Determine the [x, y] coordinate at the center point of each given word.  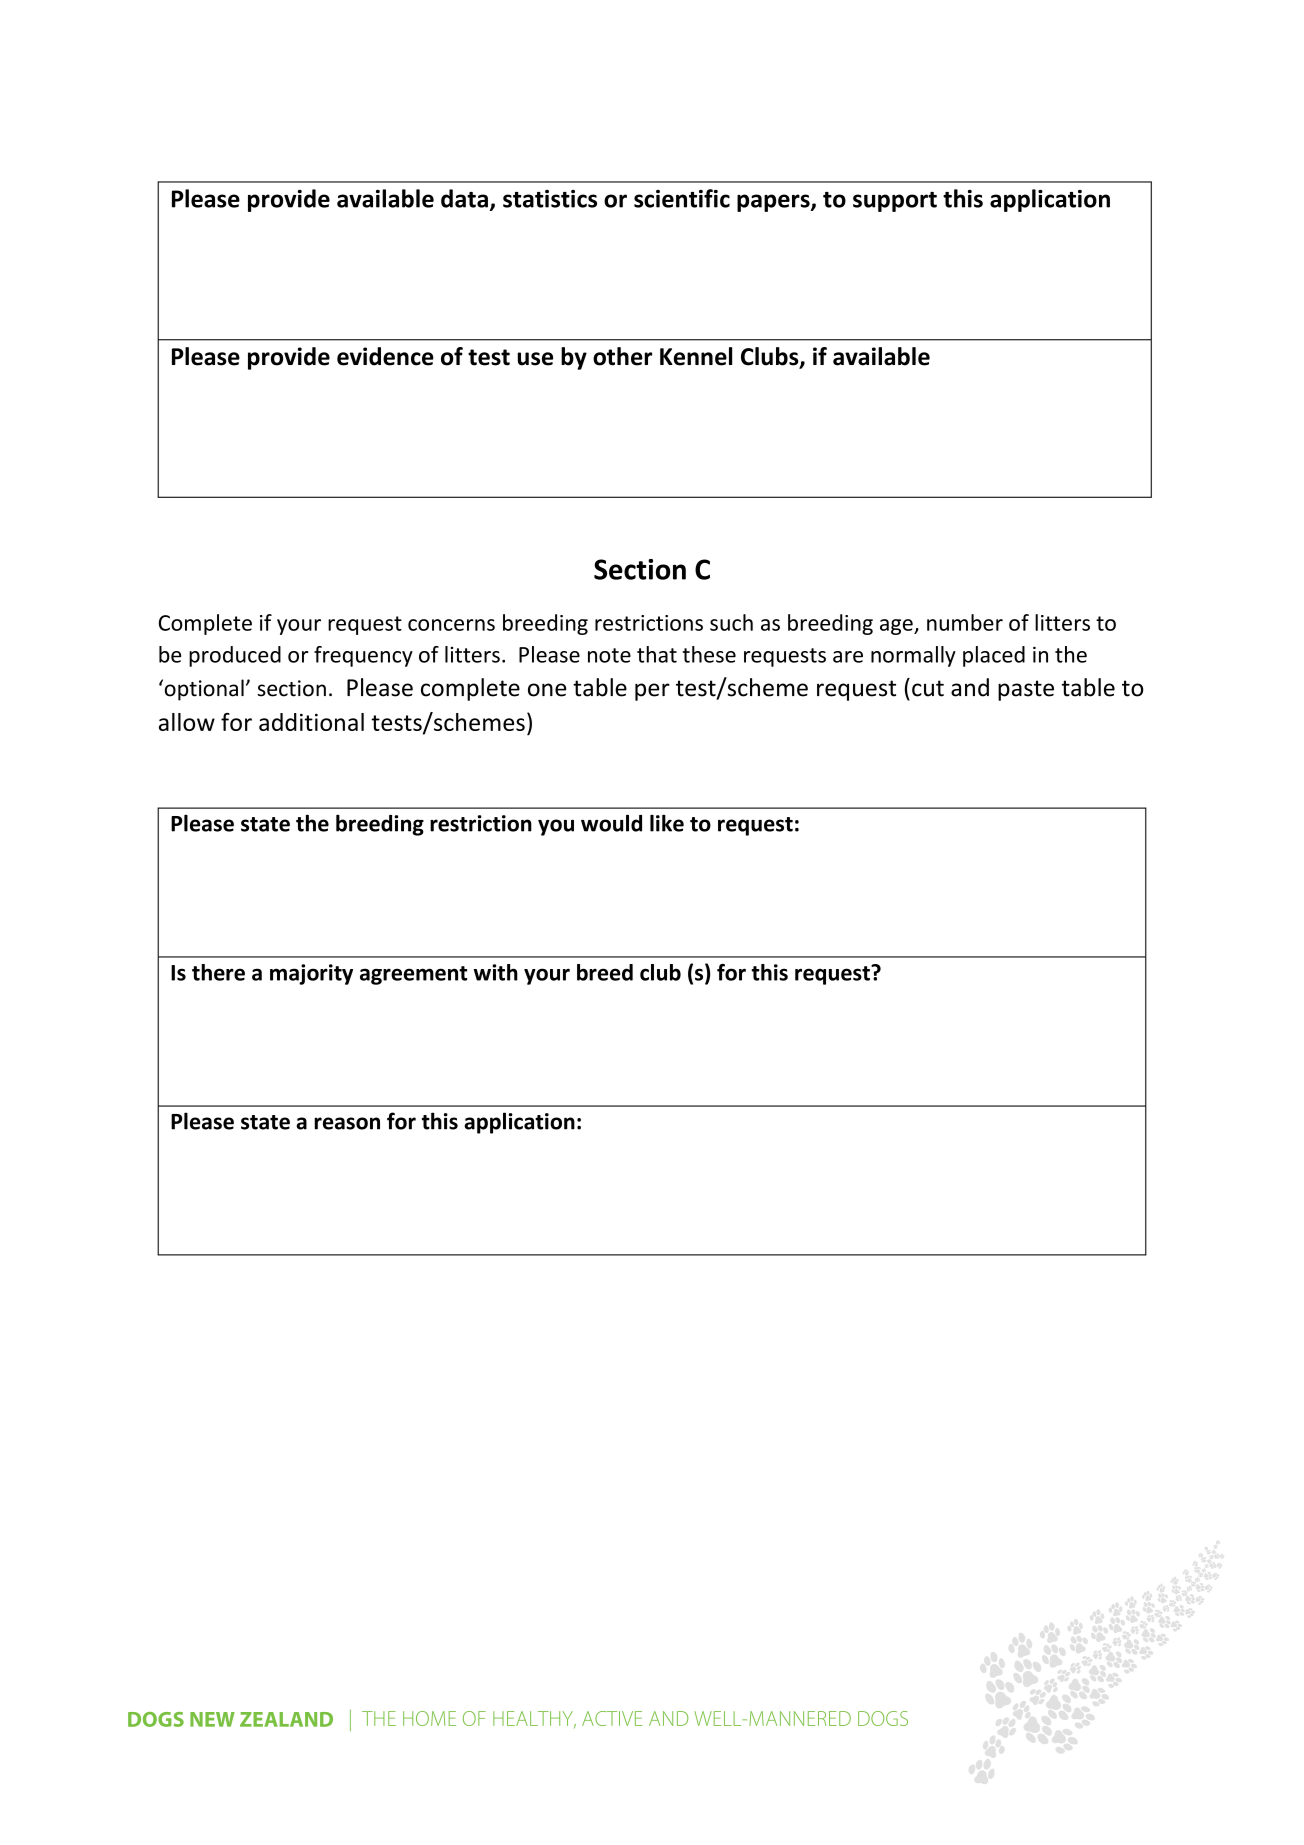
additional [311, 722]
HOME [429, 1718]
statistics [550, 199]
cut [928, 688]
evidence [385, 356]
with [496, 972]
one [547, 690]
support [895, 202]
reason [347, 1123]
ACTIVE [612, 1718]
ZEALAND [286, 1719]
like [667, 823]
